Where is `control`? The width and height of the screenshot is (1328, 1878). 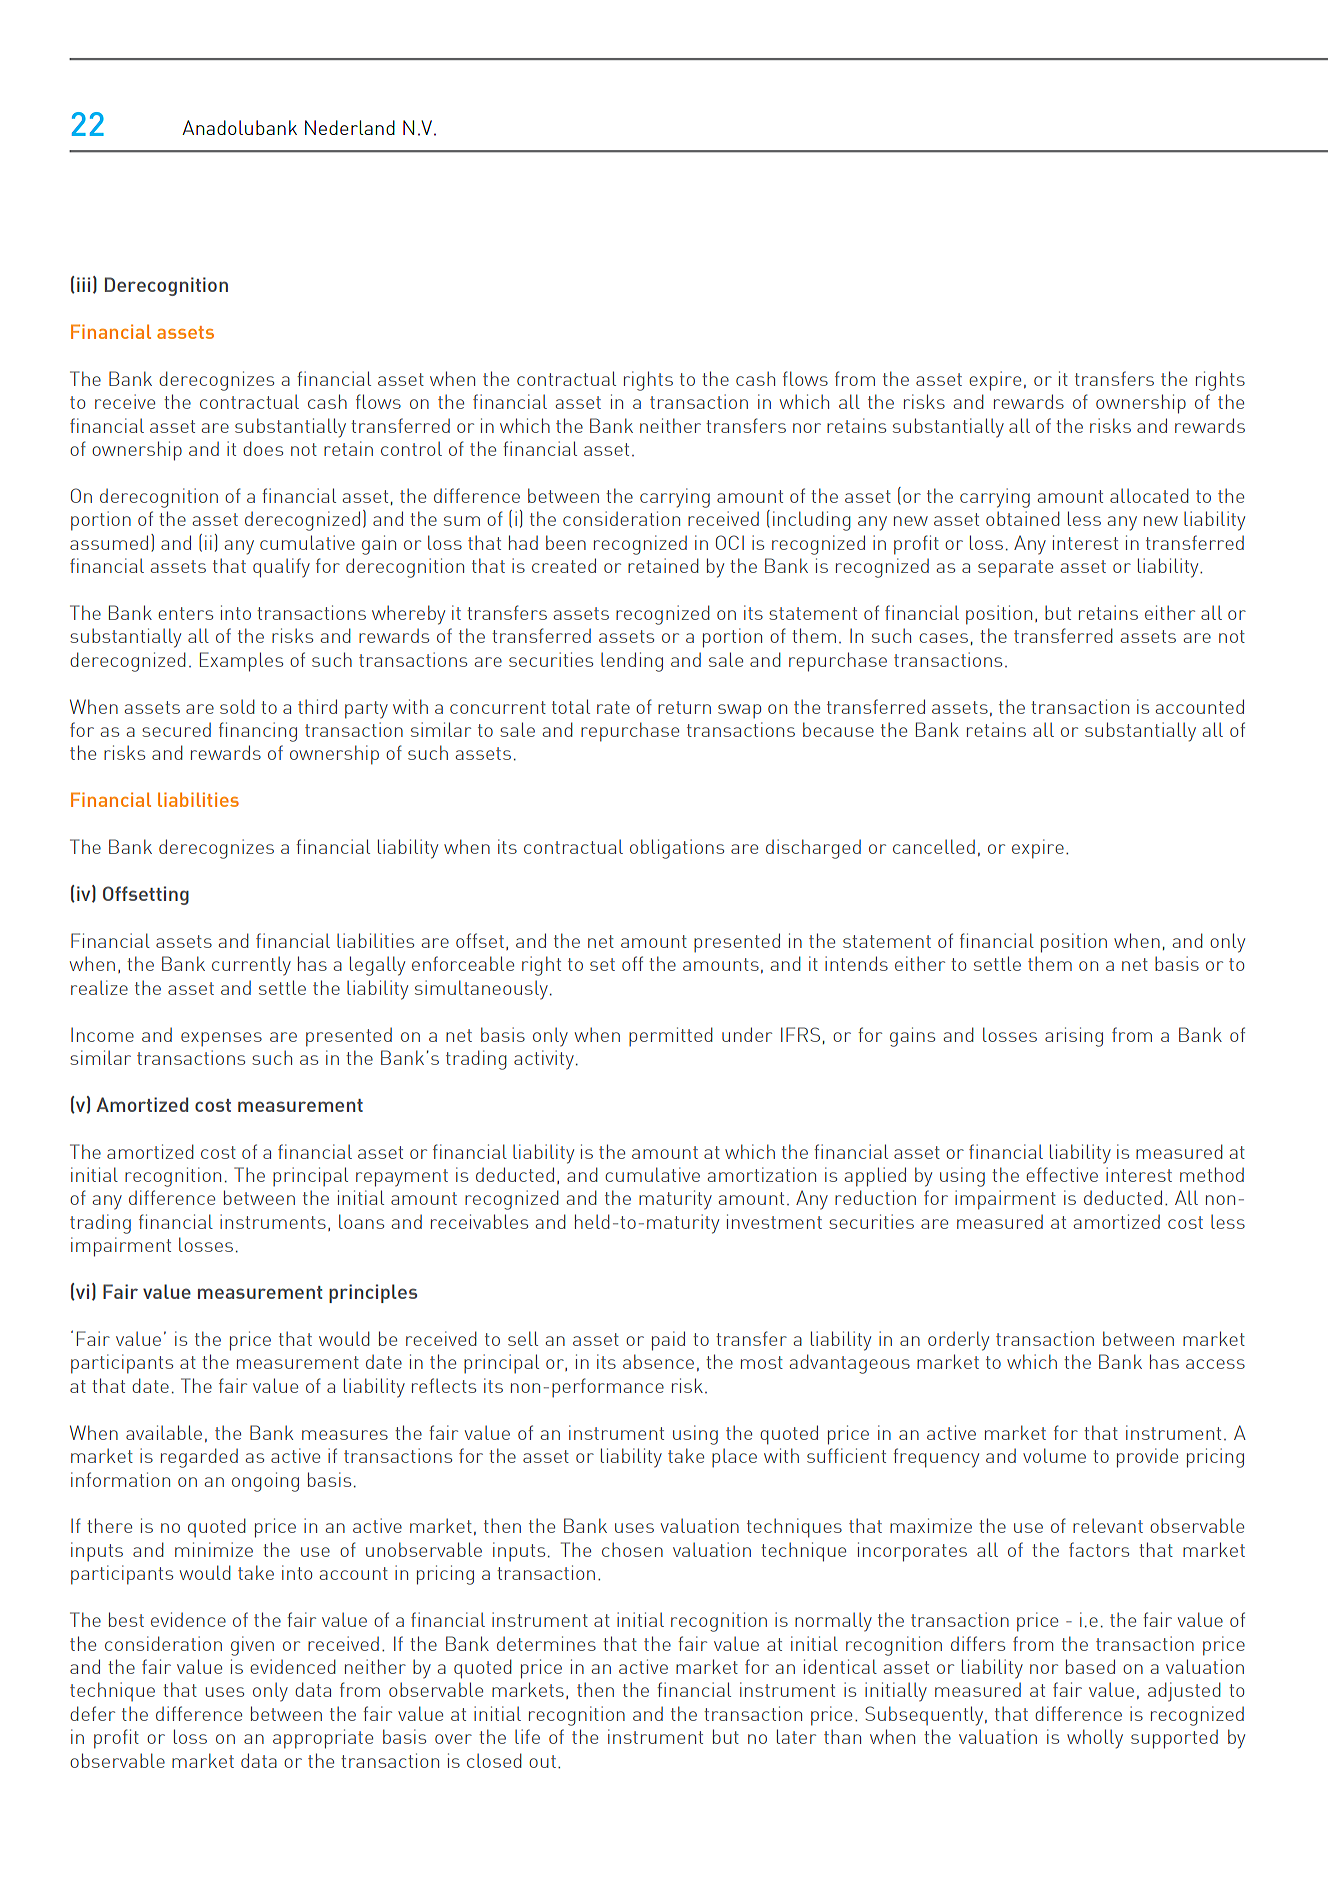
control is located at coordinates (411, 448).
